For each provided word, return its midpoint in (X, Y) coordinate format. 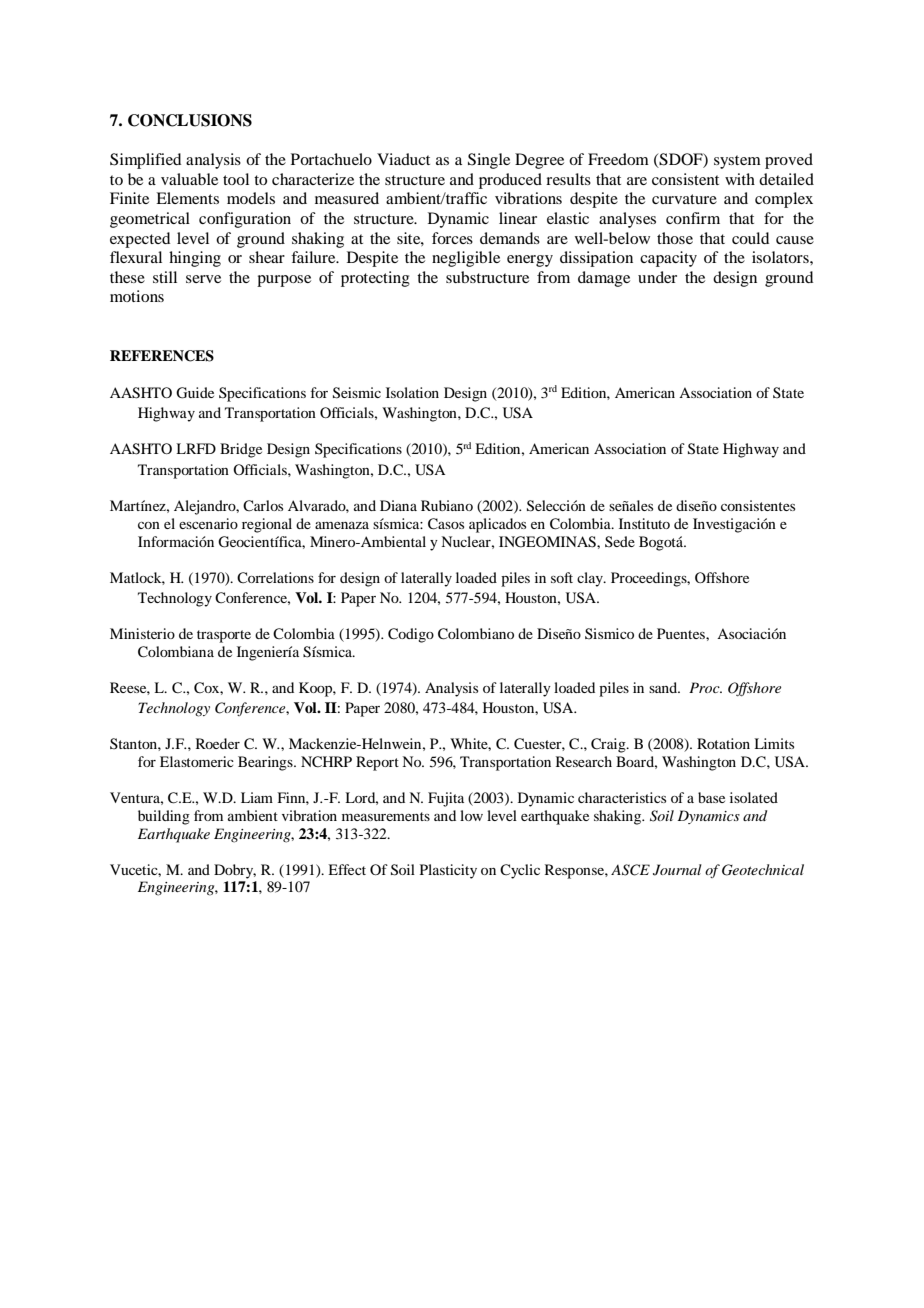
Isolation (412, 392)
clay (591, 579)
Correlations (275, 578)
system (737, 162)
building (164, 817)
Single (489, 161)
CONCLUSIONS (190, 120)
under (657, 277)
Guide (195, 393)
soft (562, 577)
